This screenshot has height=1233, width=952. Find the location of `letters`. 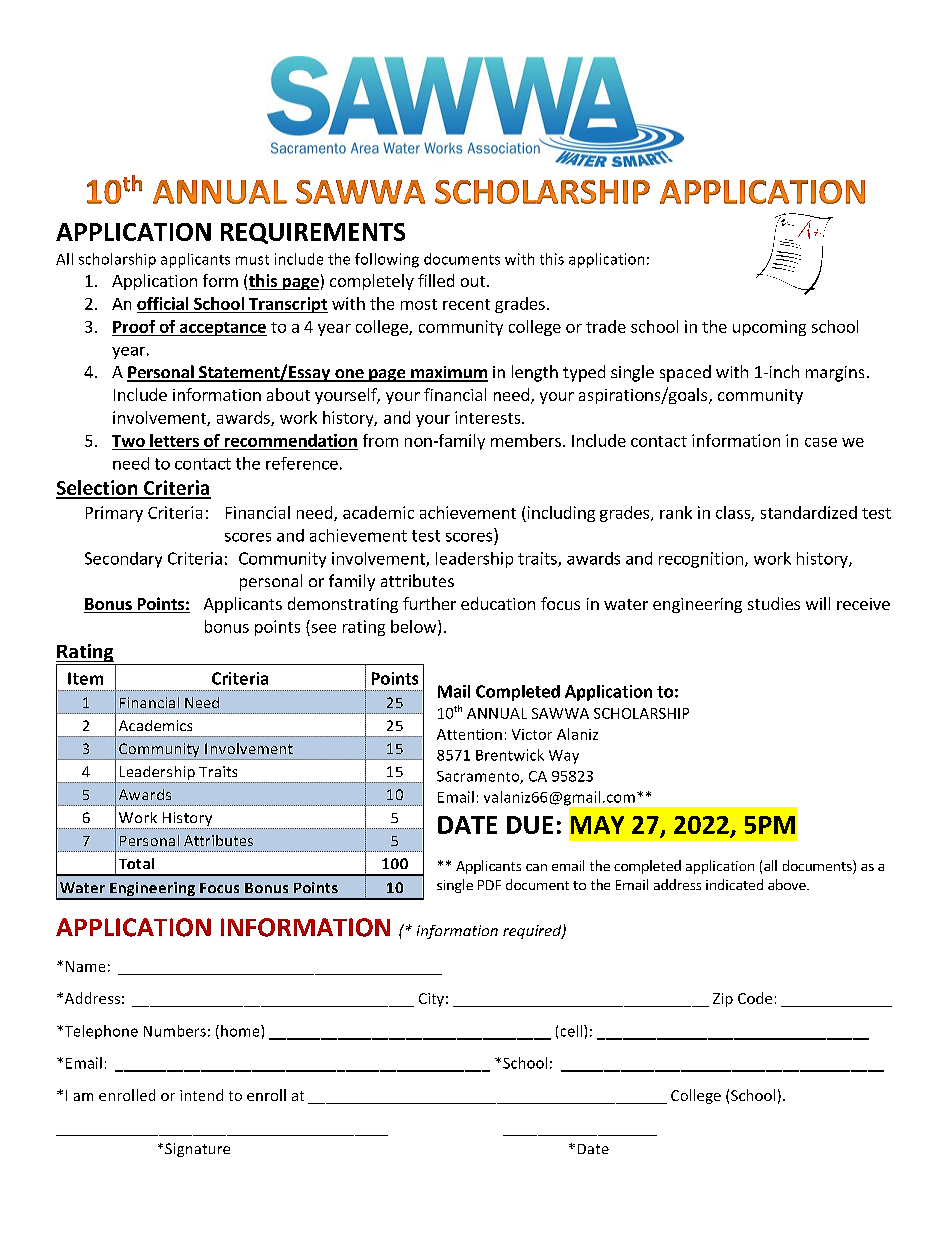

letters is located at coordinates (174, 440).
